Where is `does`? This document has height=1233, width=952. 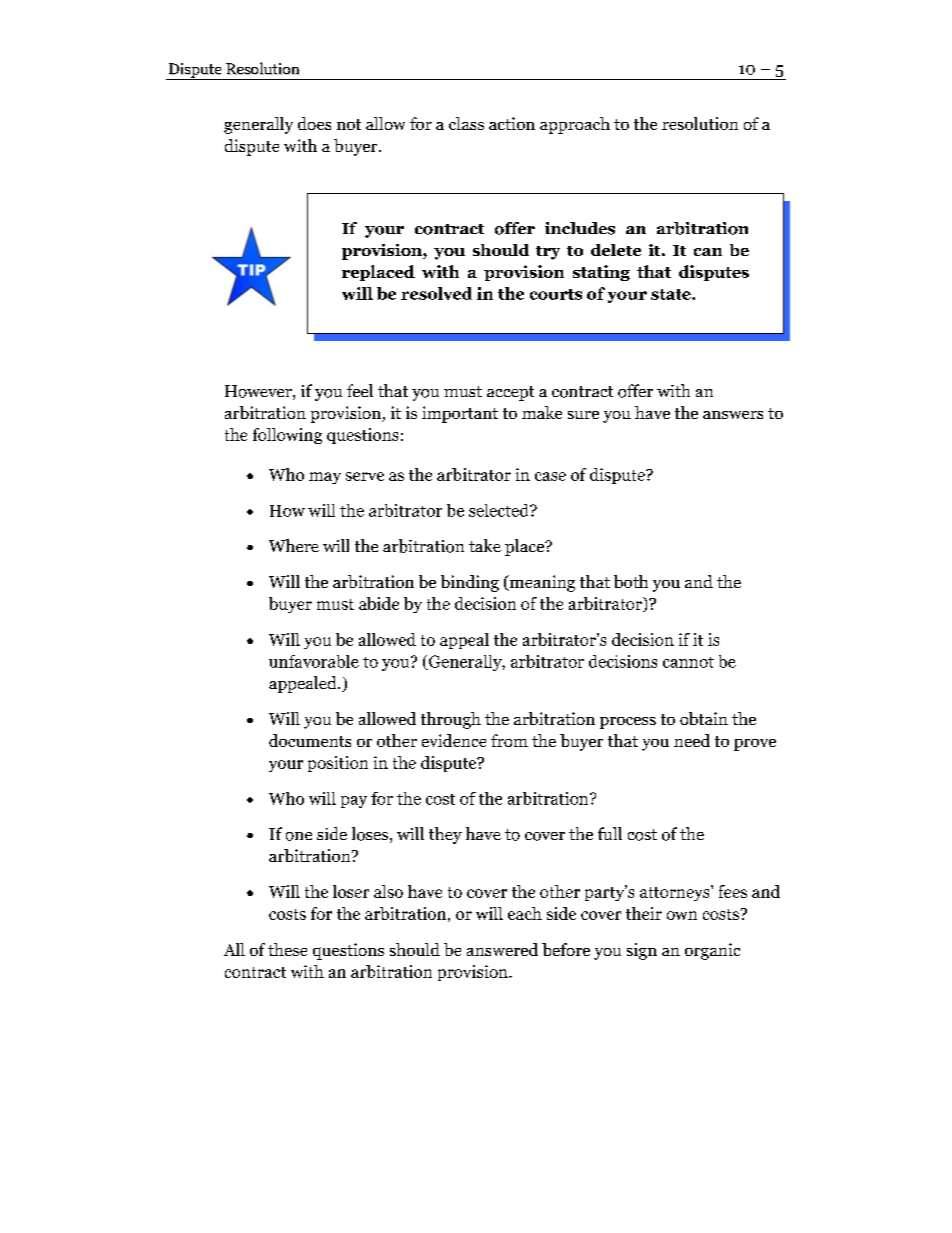 does is located at coordinates (314, 123).
